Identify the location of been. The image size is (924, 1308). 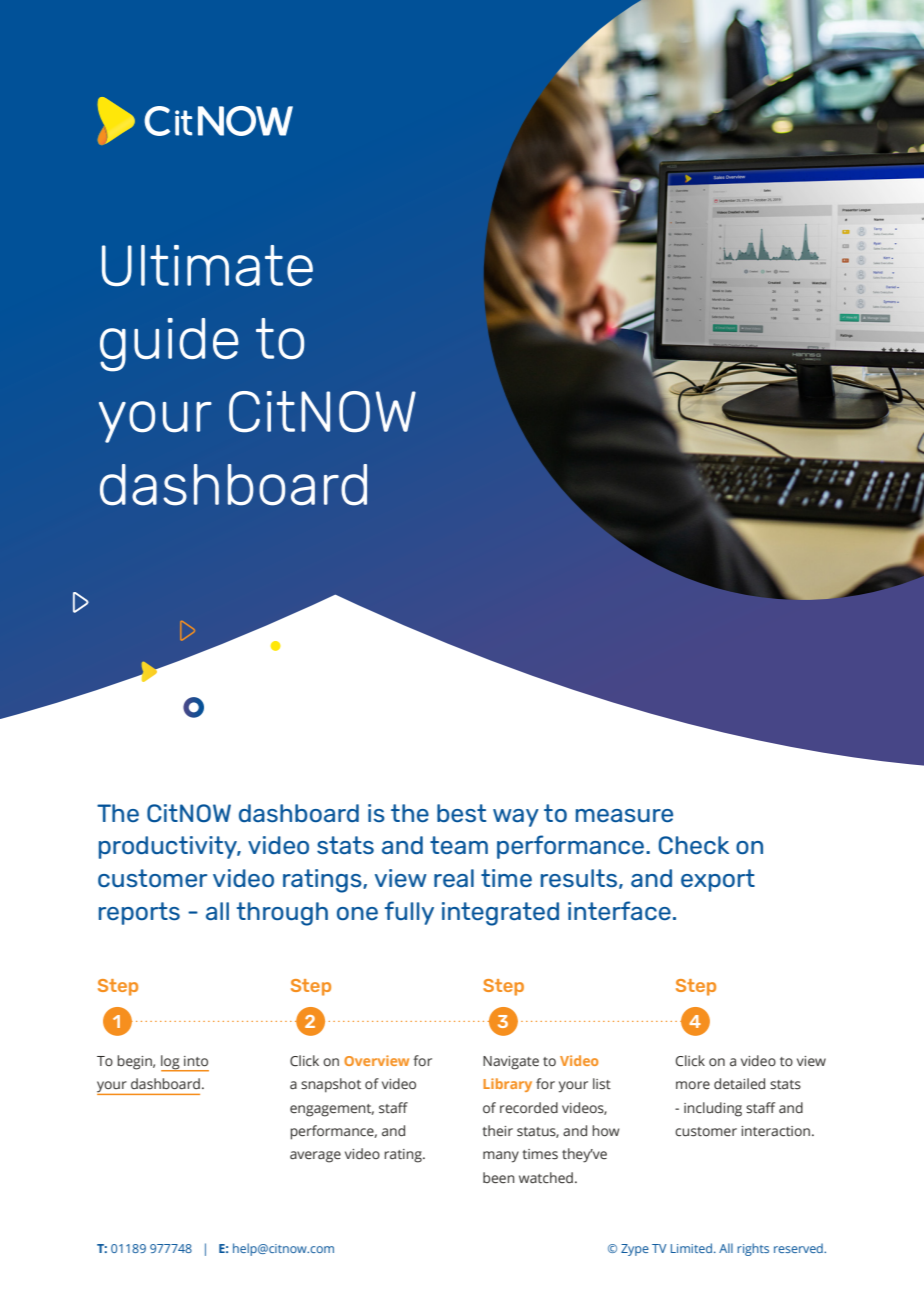
(499, 1177).
